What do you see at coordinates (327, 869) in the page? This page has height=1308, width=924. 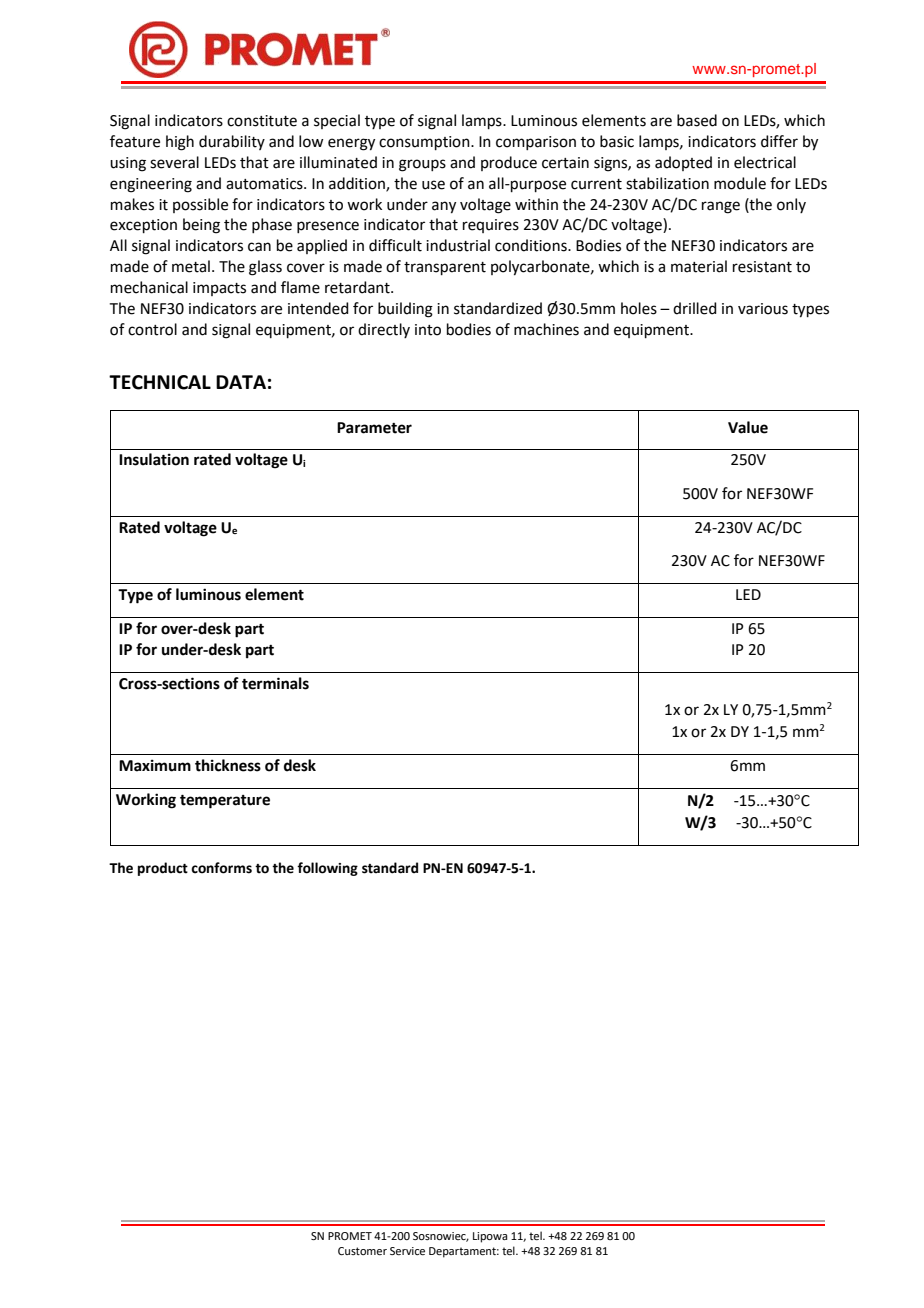 I see `following` at bounding box center [327, 869].
